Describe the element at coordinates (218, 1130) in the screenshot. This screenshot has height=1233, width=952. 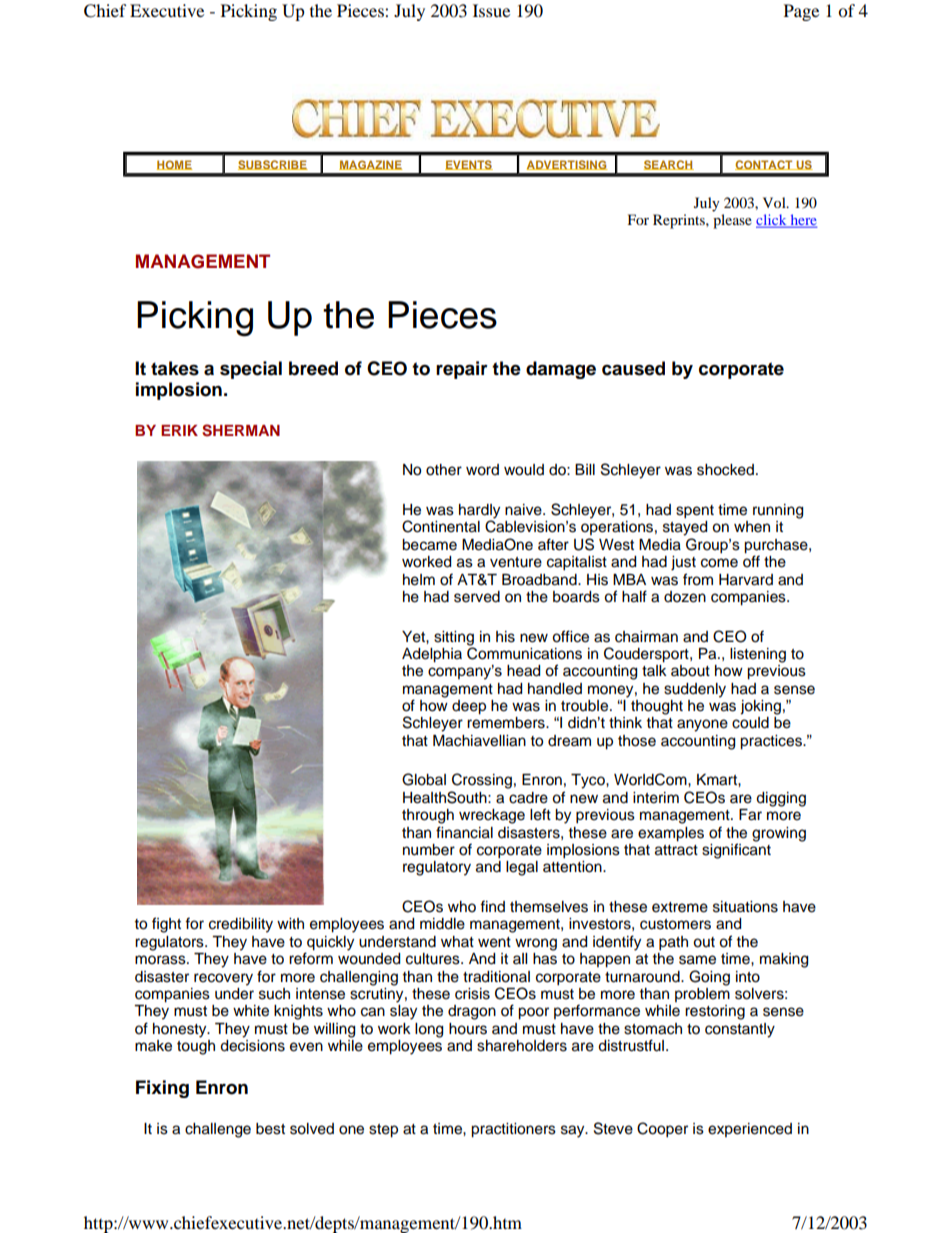
I see `challenge` at that location.
